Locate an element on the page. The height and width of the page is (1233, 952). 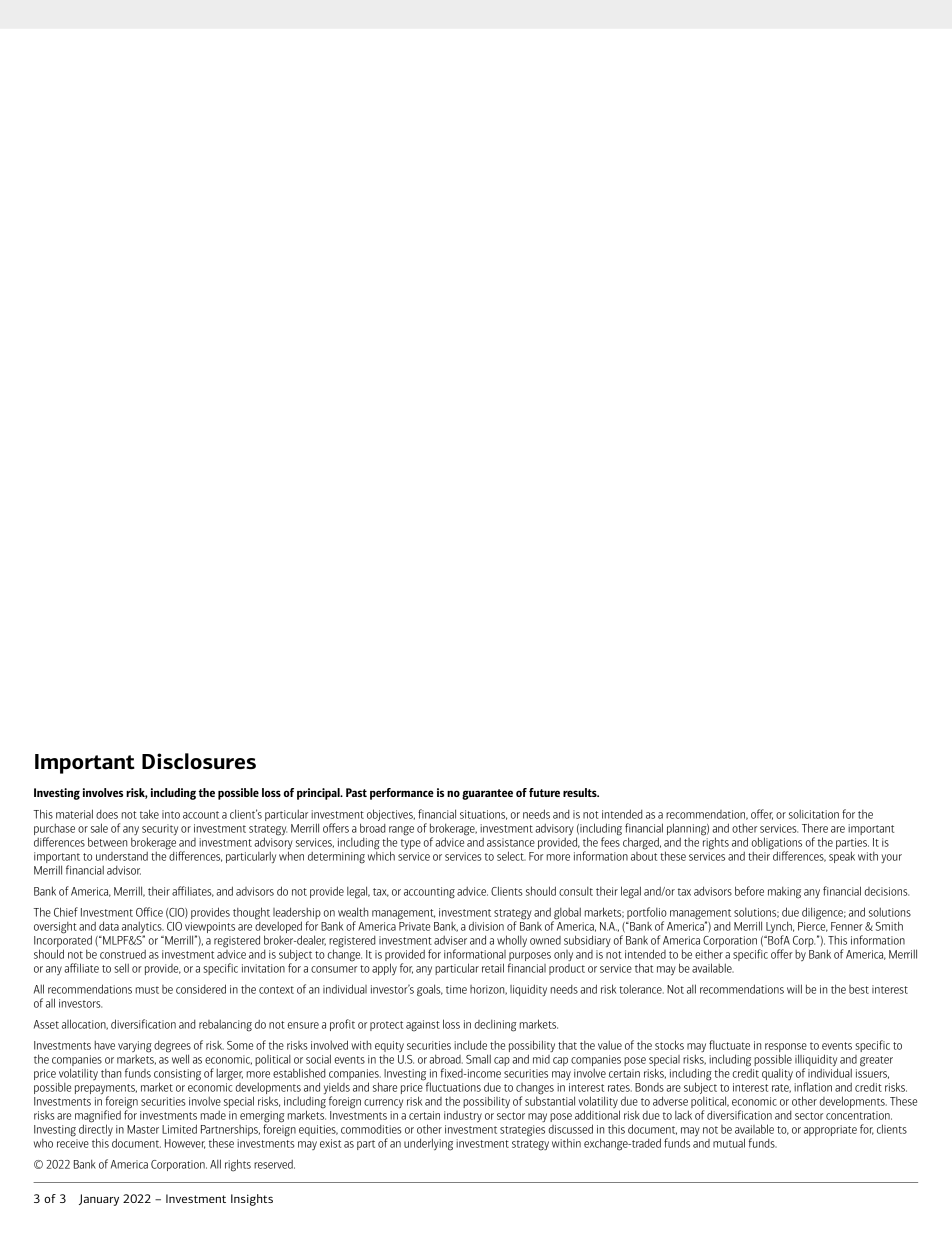
underlying is located at coordinates (428, 1144).
